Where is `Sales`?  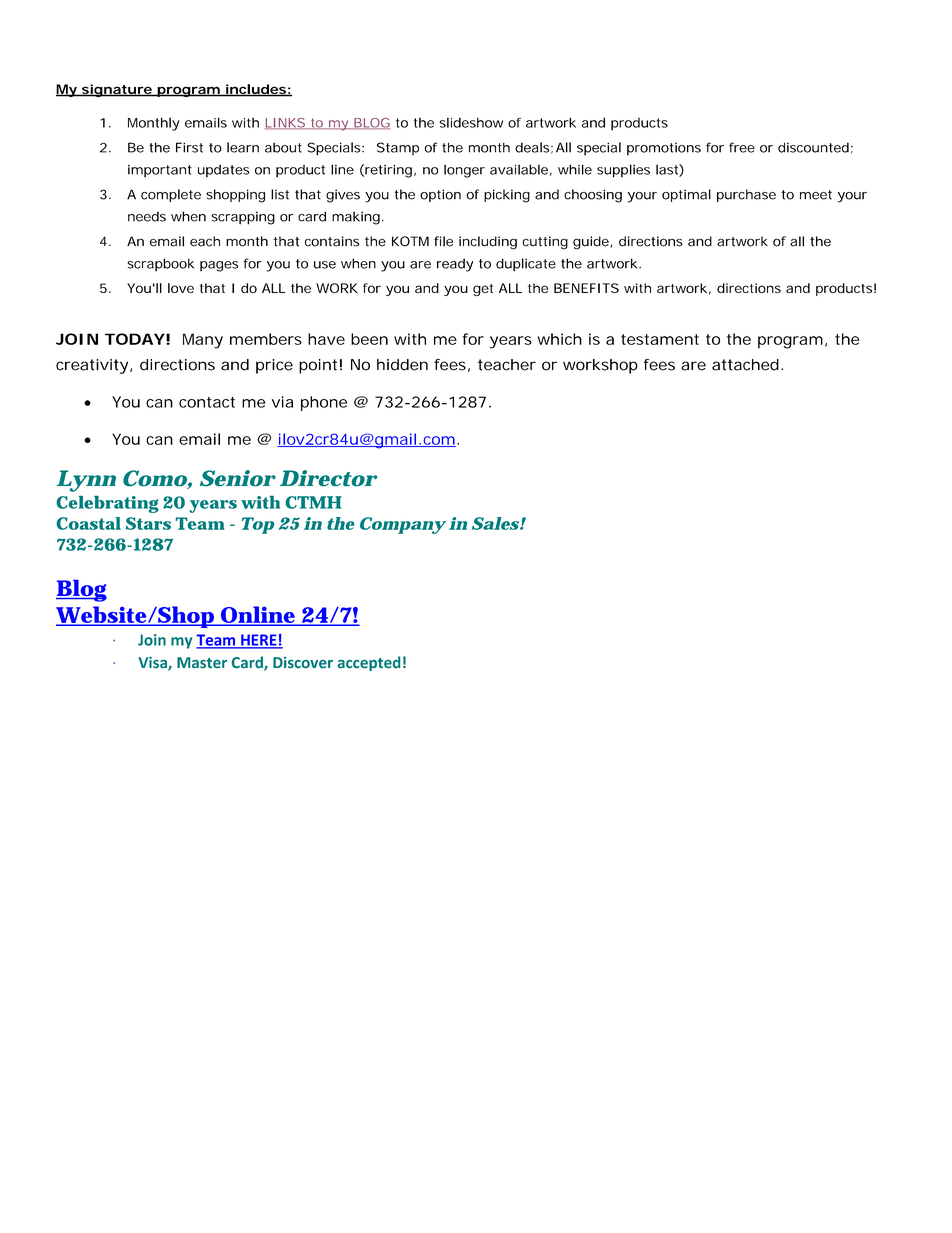
Sales is located at coordinates (495, 523).
